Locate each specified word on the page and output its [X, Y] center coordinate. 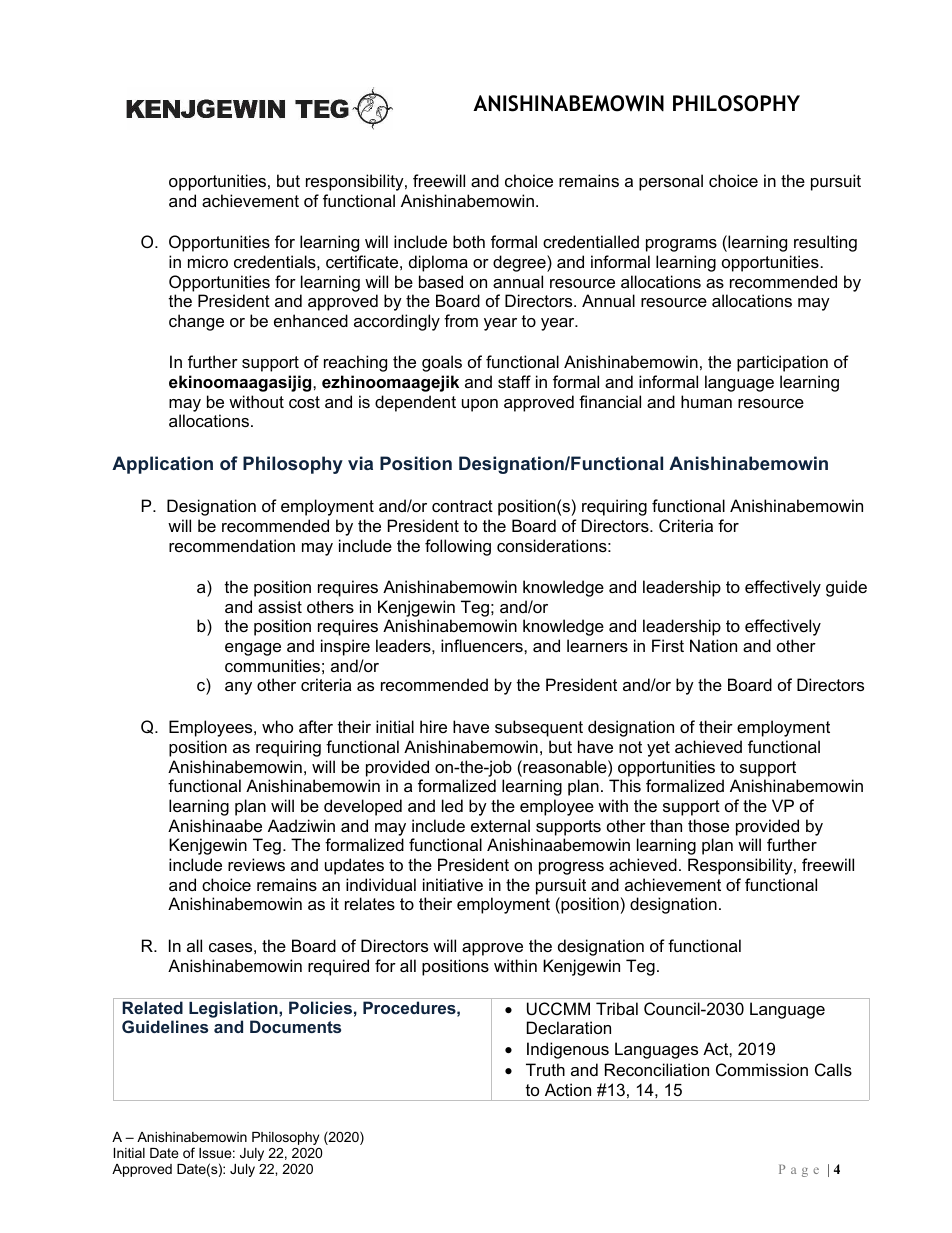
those [708, 825]
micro [208, 261]
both [469, 241]
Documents [295, 1026]
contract [462, 506]
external [500, 825]
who [277, 726]
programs [681, 245]
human [706, 401]
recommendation [232, 545]
